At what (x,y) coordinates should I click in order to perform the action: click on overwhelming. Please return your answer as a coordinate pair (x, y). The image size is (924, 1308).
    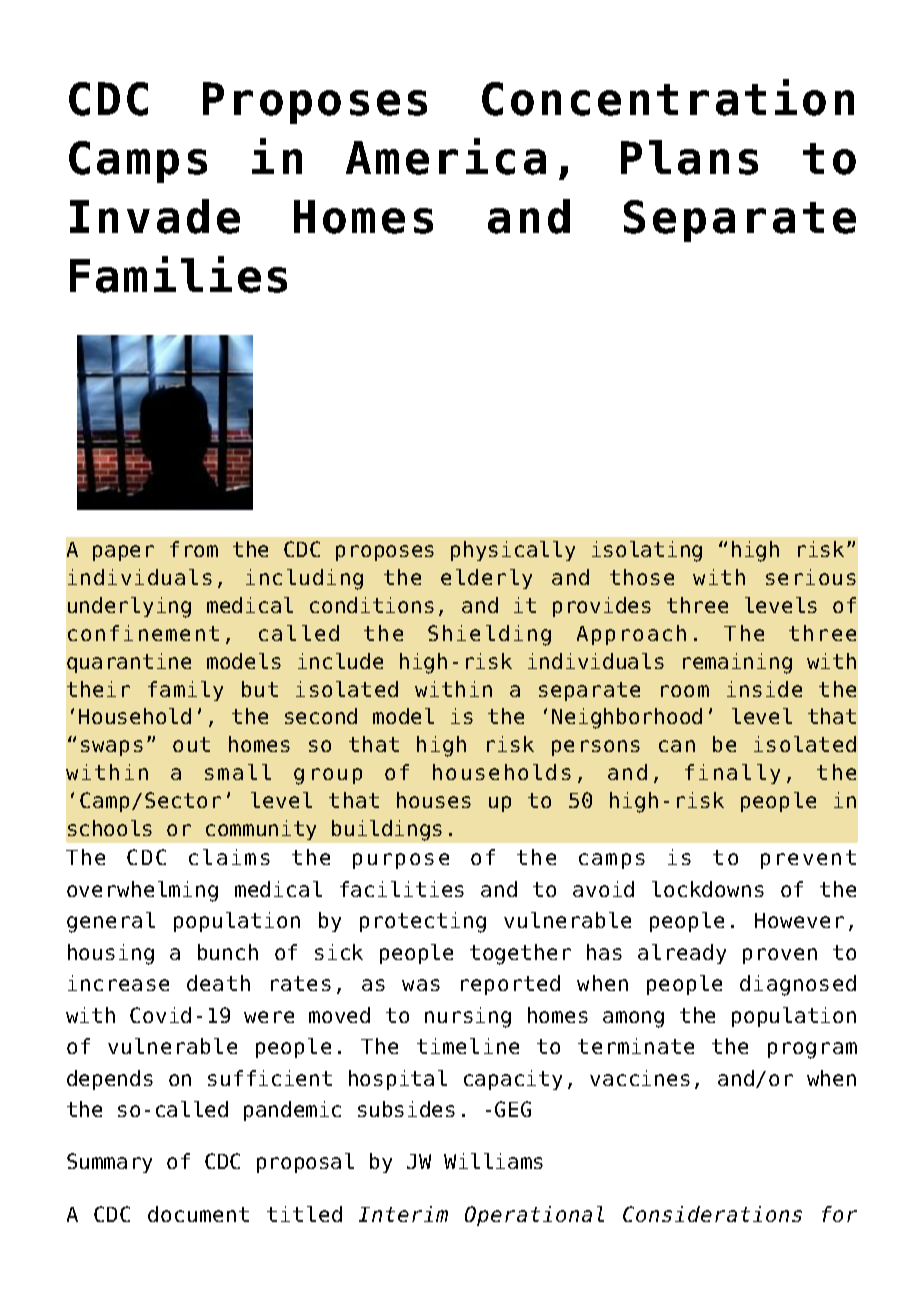
    Looking at the image, I should click on (142, 891).
